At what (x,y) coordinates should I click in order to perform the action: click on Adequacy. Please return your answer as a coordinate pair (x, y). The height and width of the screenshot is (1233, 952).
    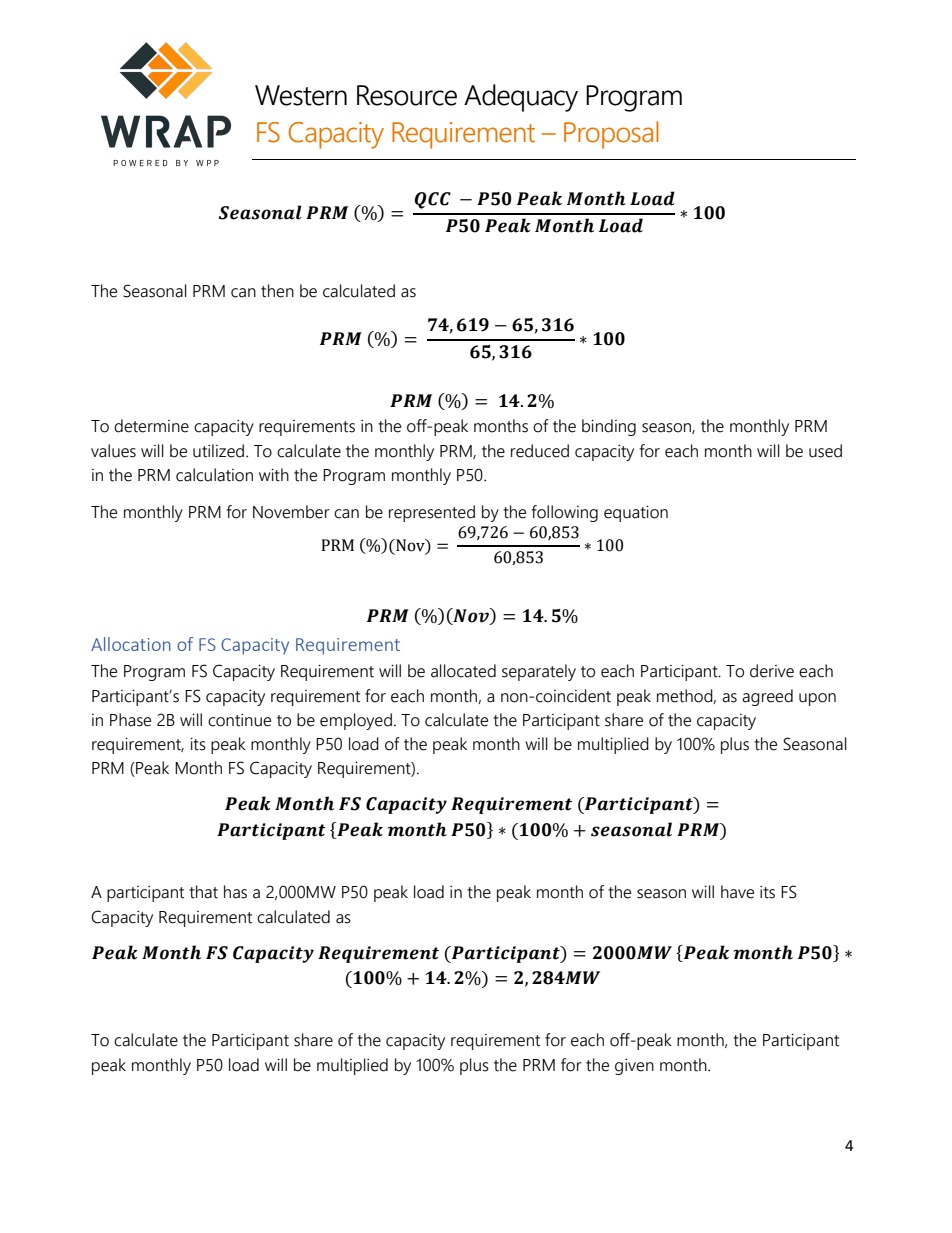
    Looking at the image, I should click on (521, 98).
